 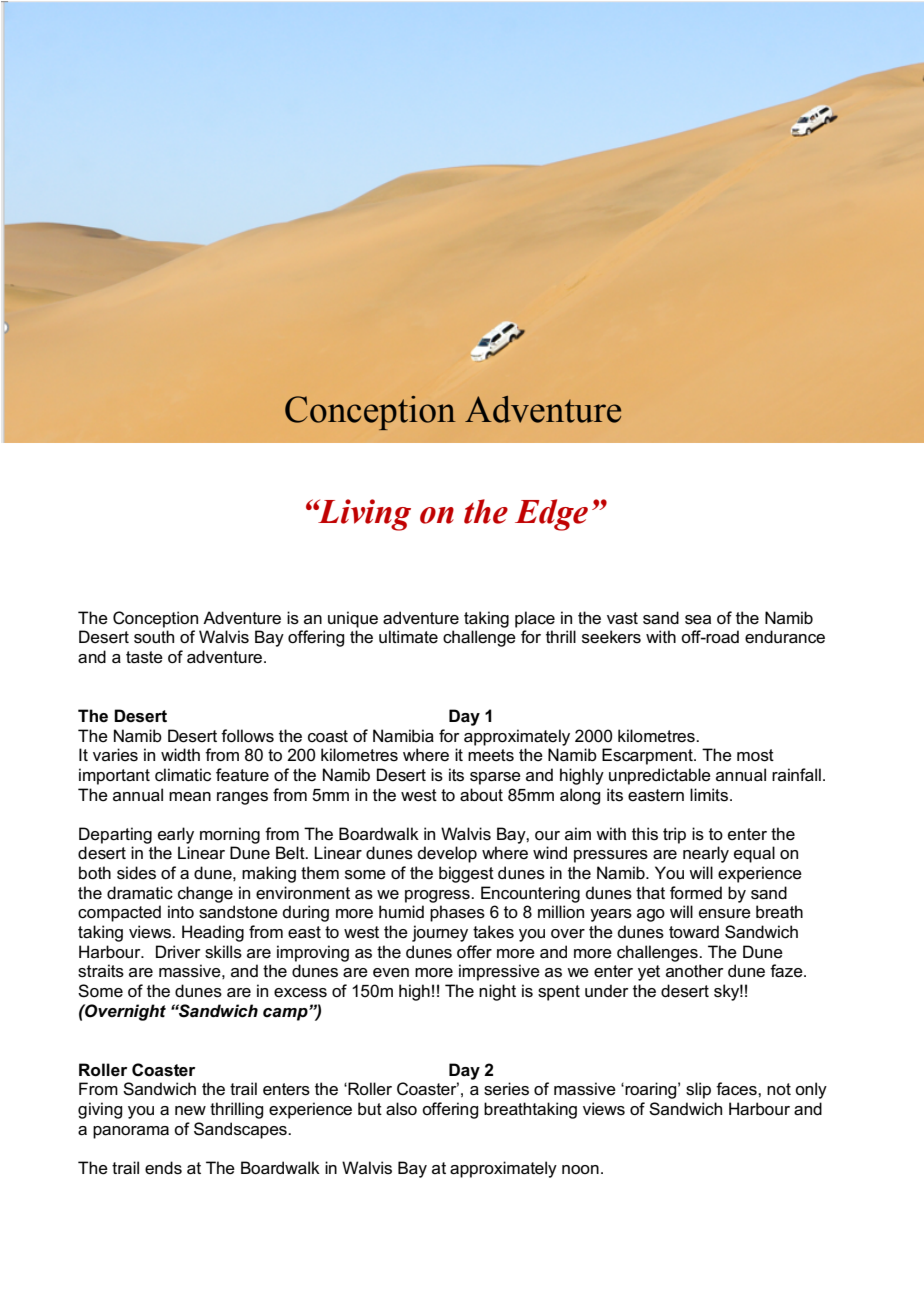 I want to click on south, so click(x=154, y=637).
